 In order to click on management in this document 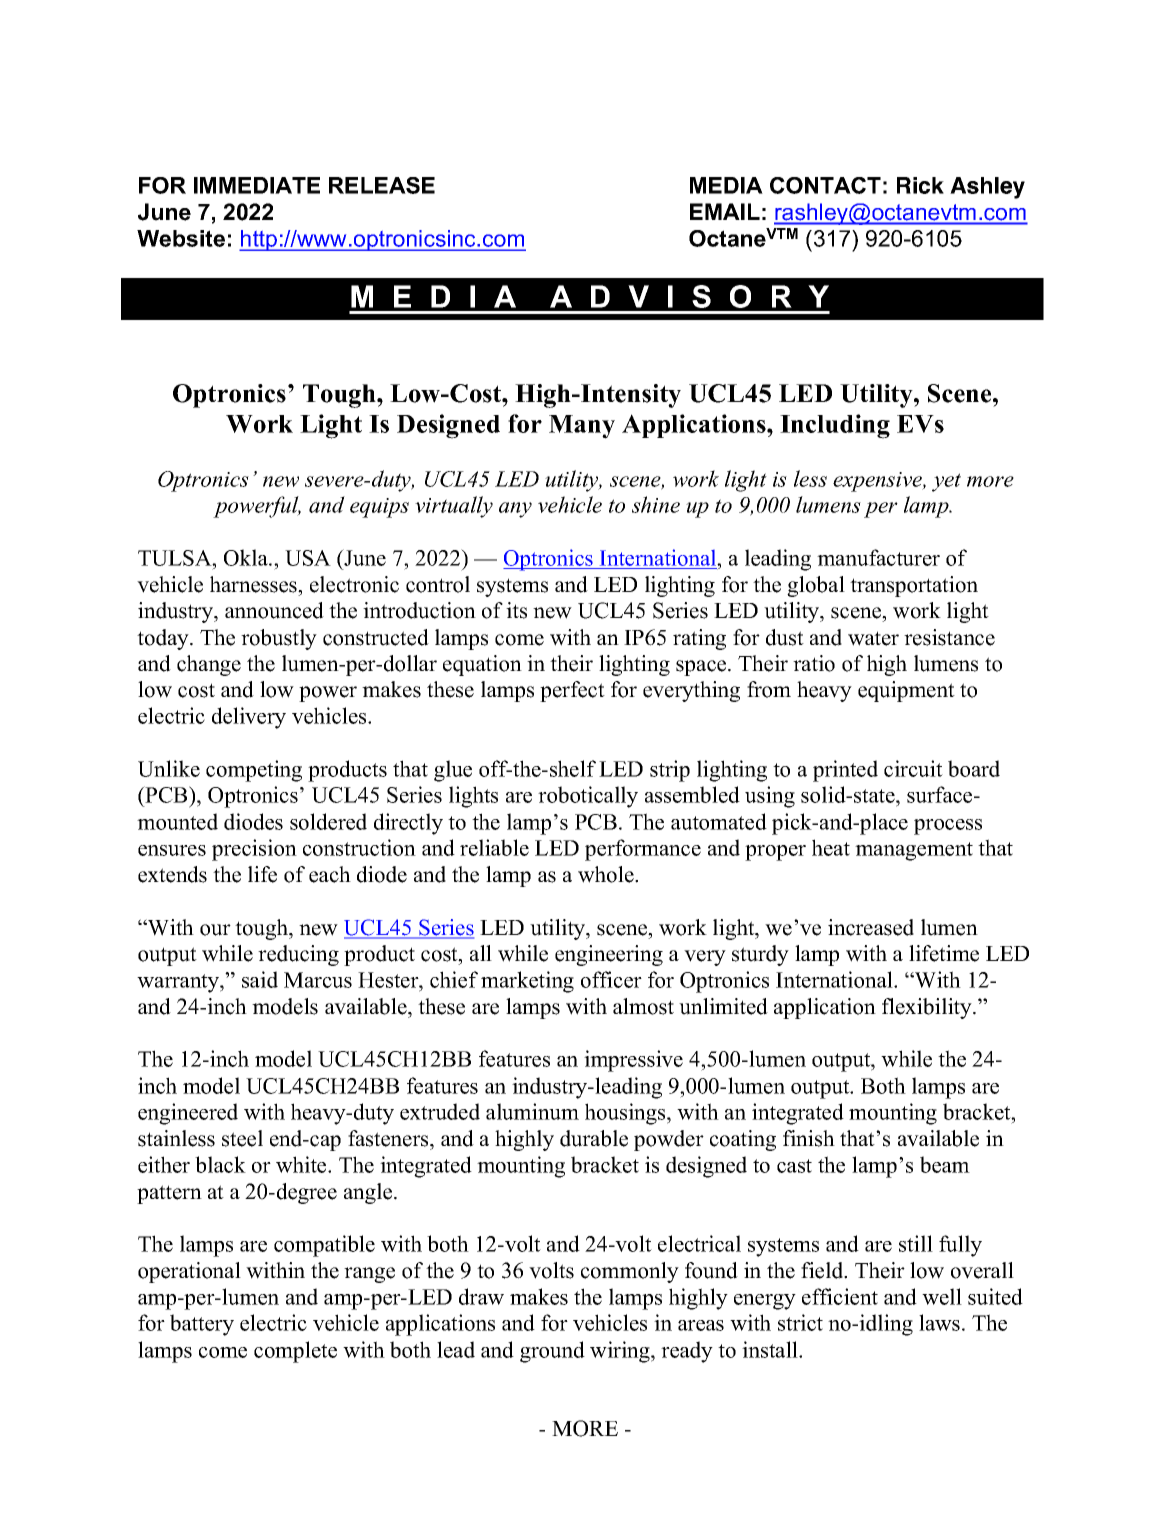, I will do `click(914, 851)`.
